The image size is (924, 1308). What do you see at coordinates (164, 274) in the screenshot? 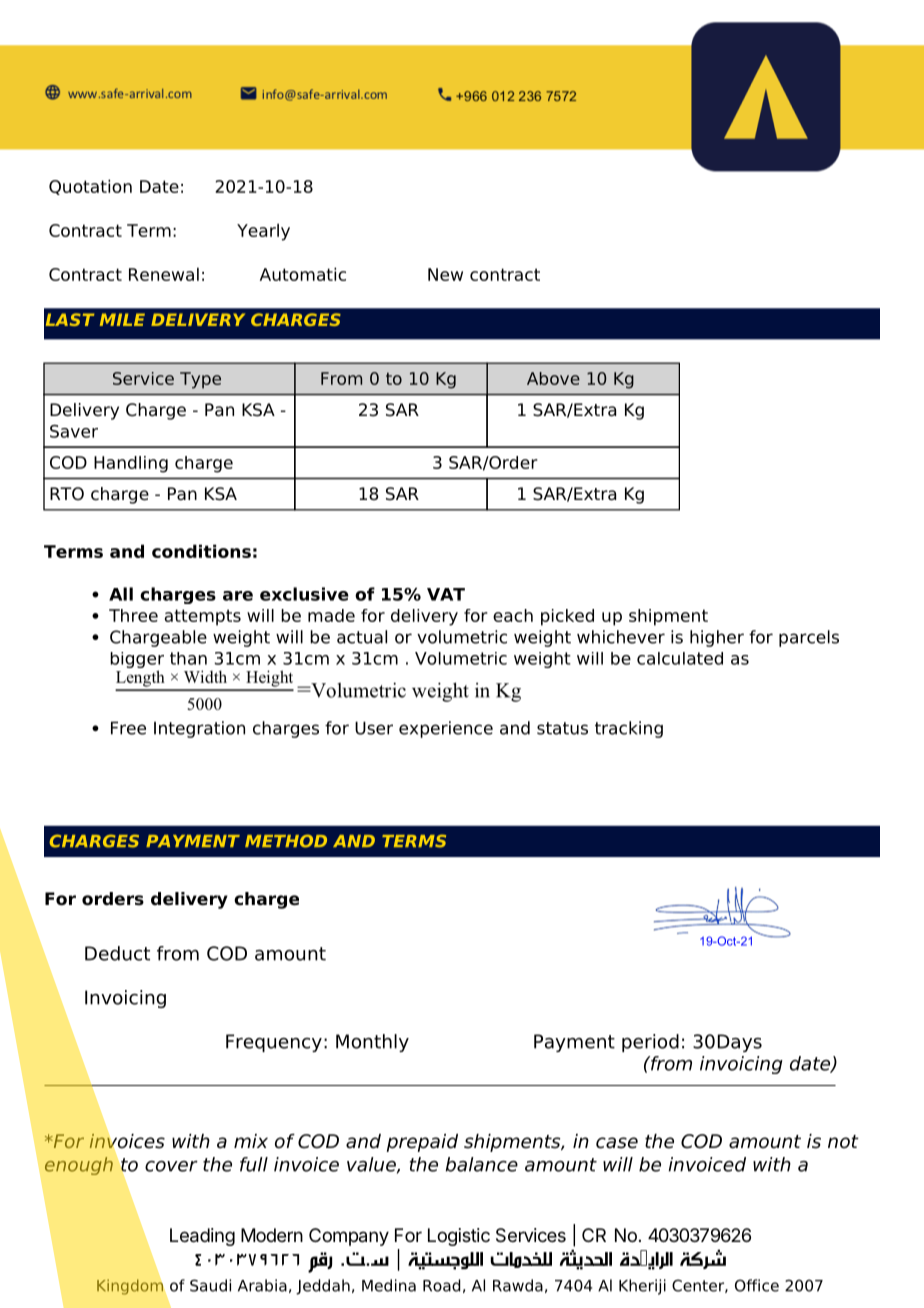
I see `Renewal` at bounding box center [164, 274].
